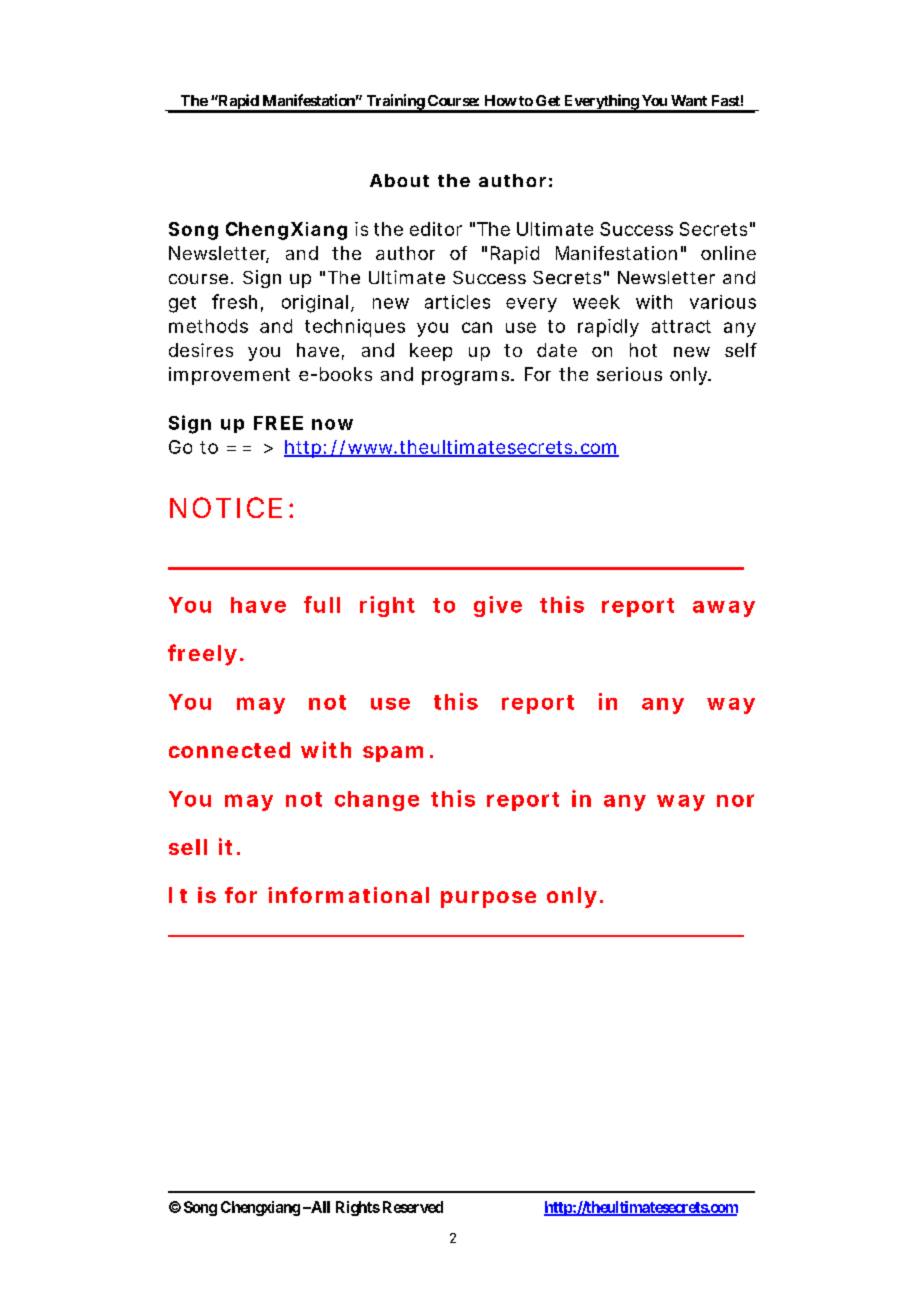 Image resolution: width=924 pixels, height=1308 pixels. I want to click on Reserved, so click(413, 1207).
